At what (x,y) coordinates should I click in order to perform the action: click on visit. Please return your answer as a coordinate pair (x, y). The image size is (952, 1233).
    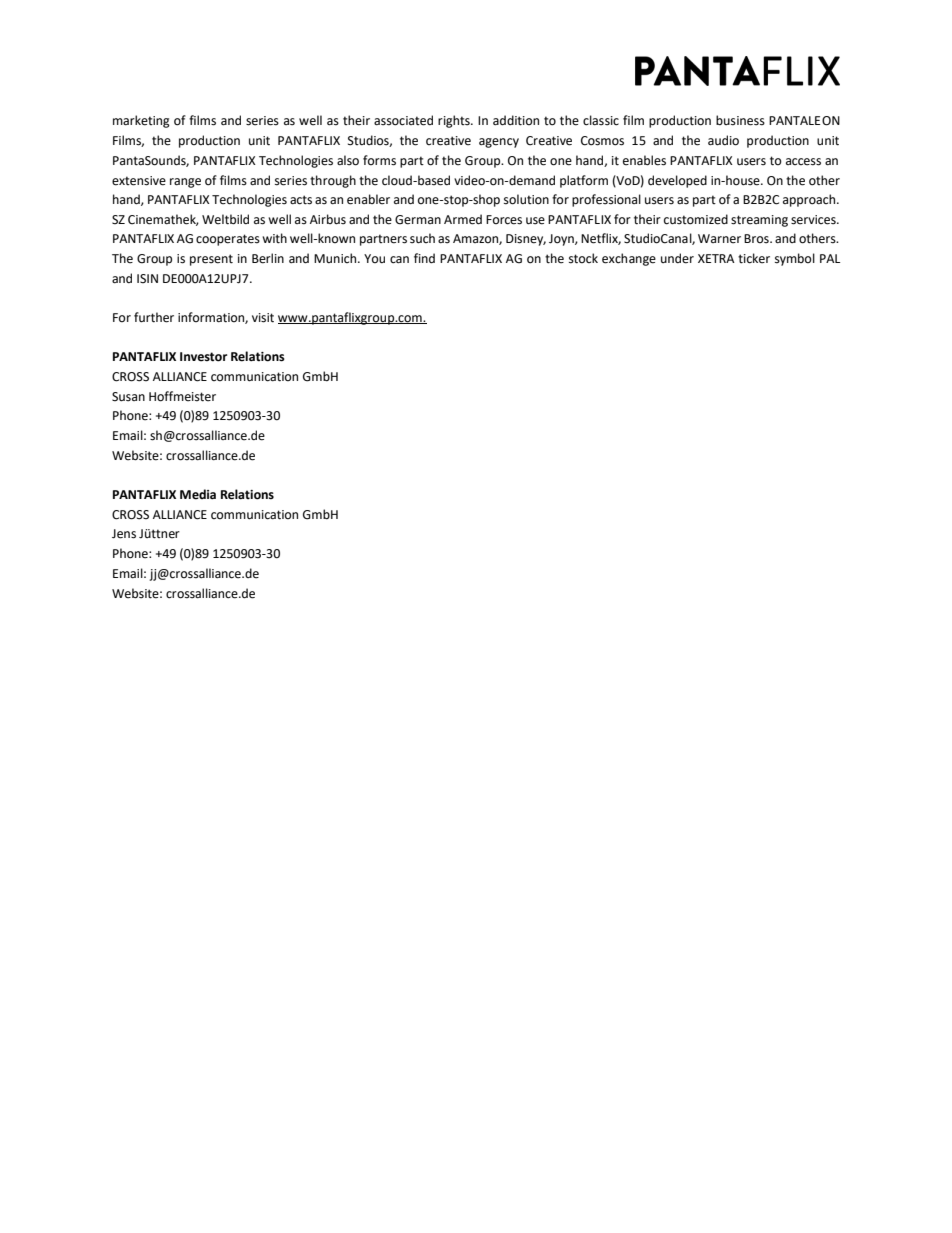
    Looking at the image, I should click on (263, 318).
